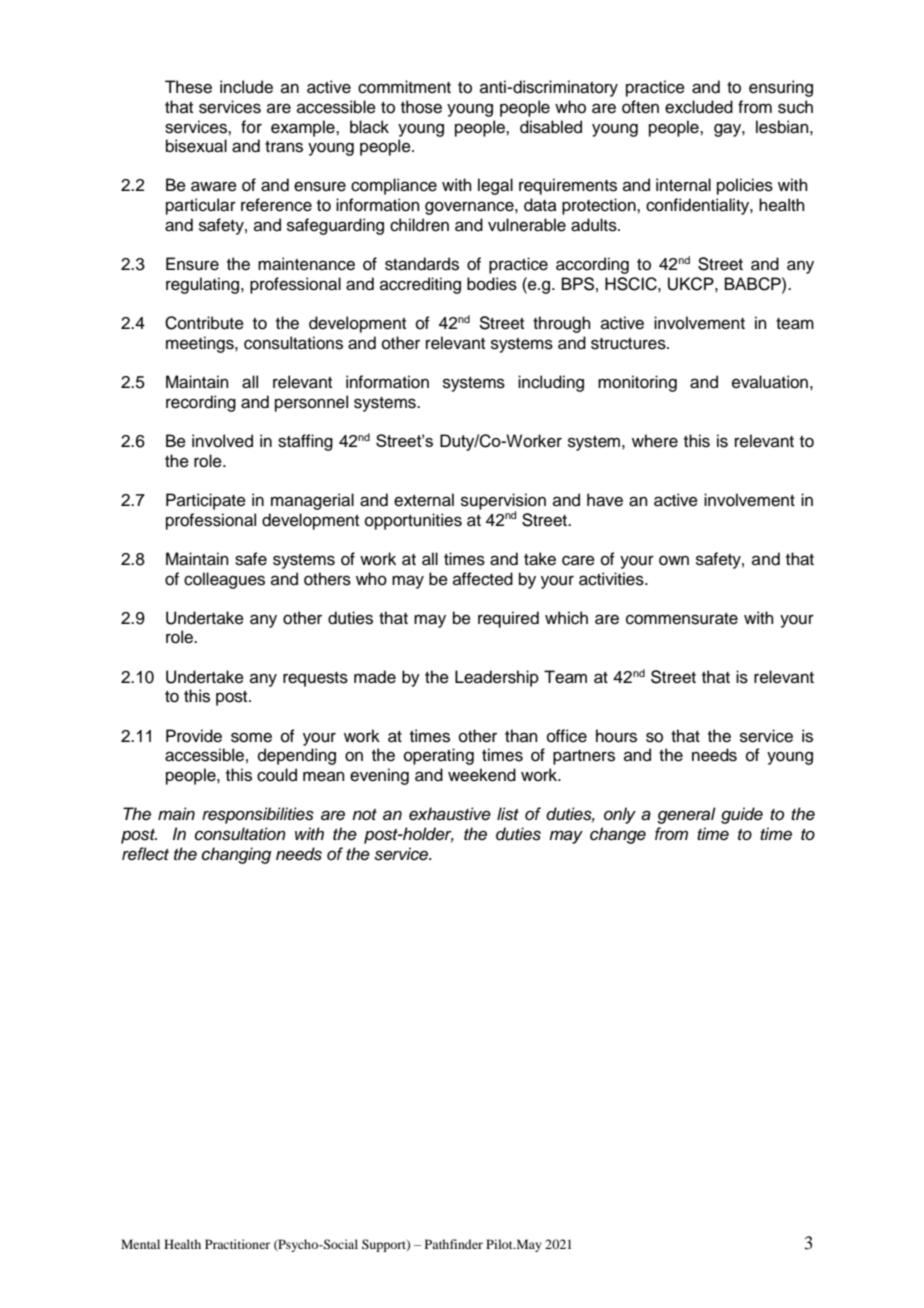  What do you see at coordinates (503, 502) in the image?
I see `supervision` at bounding box center [503, 502].
